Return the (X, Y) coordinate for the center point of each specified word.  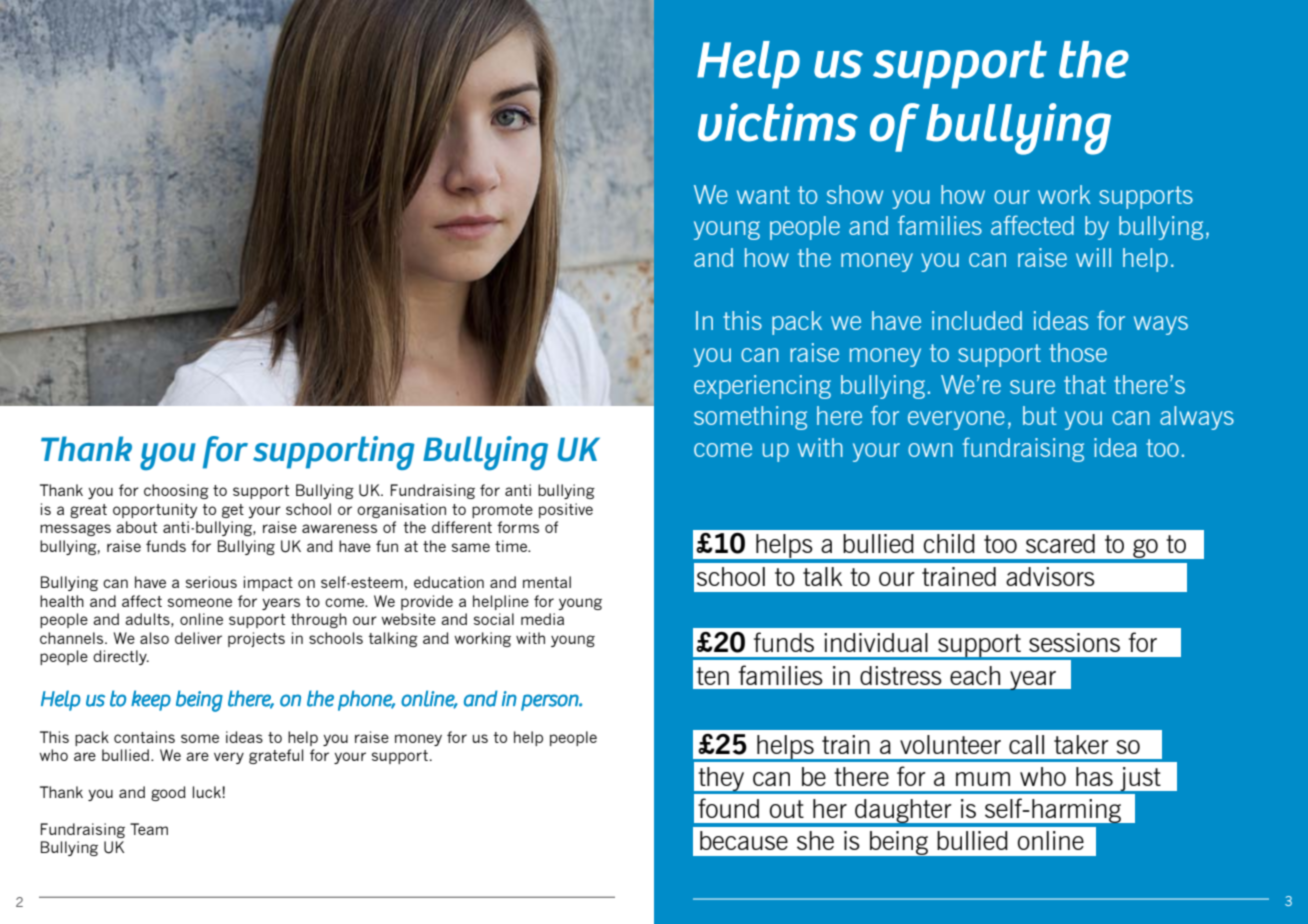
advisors (1050, 576)
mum (983, 779)
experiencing (762, 387)
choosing (176, 491)
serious (211, 582)
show (855, 194)
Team (149, 829)
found (728, 808)
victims (778, 122)
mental (547, 582)
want (763, 195)
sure (1032, 387)
